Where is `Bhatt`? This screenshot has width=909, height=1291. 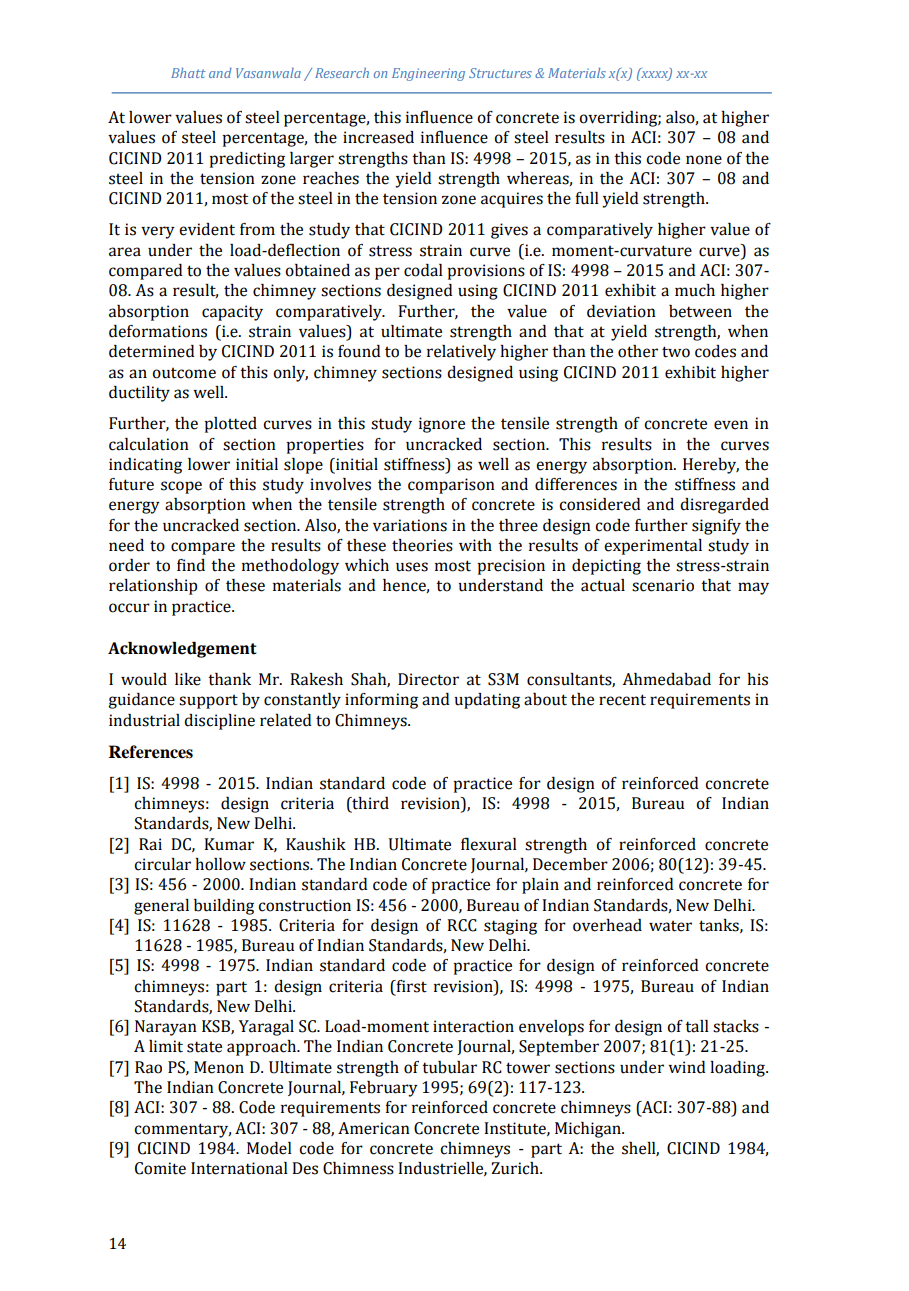 Bhatt is located at coordinates (188, 73).
